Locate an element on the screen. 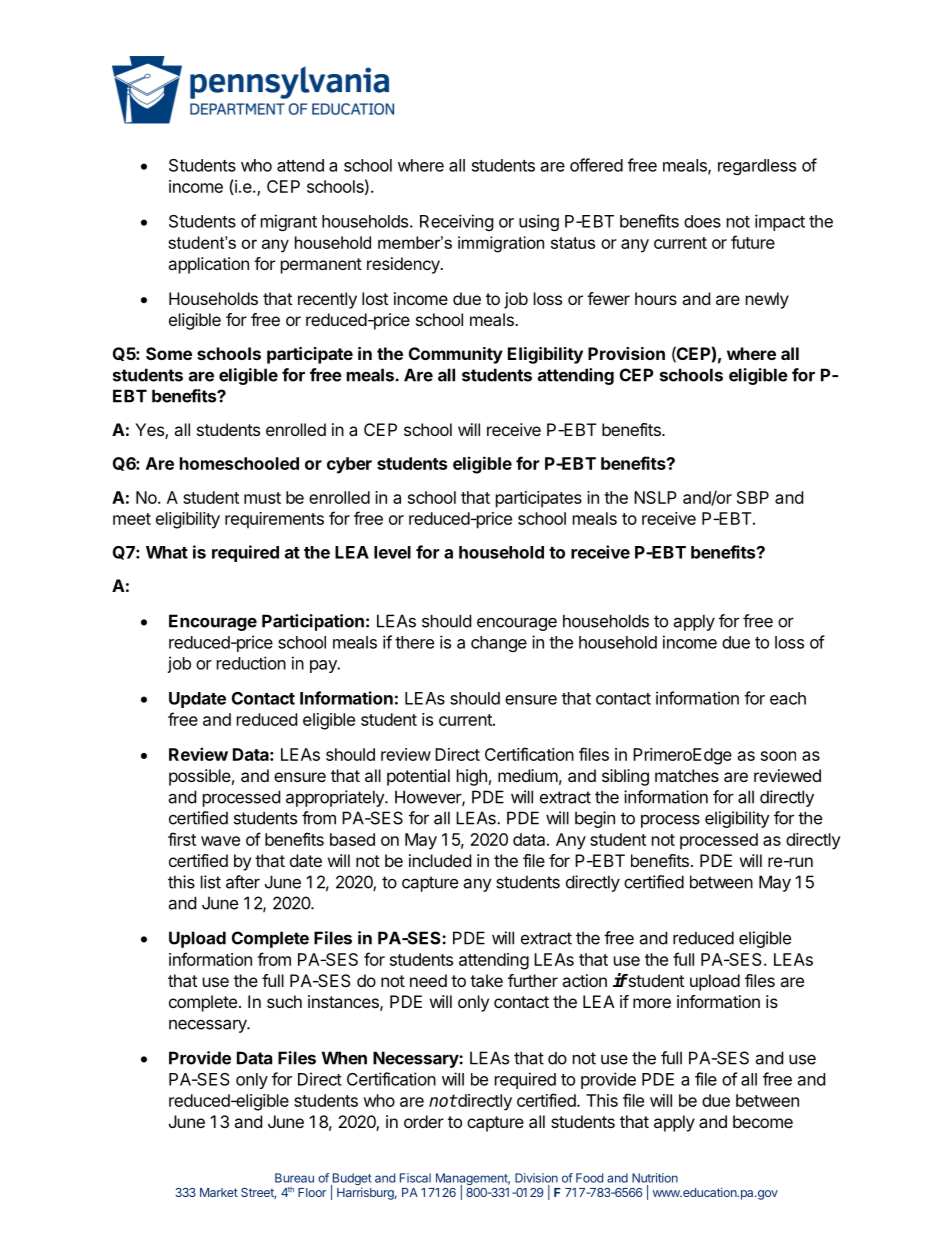 This screenshot has width=952, height=1233. SBP is located at coordinates (753, 497).
